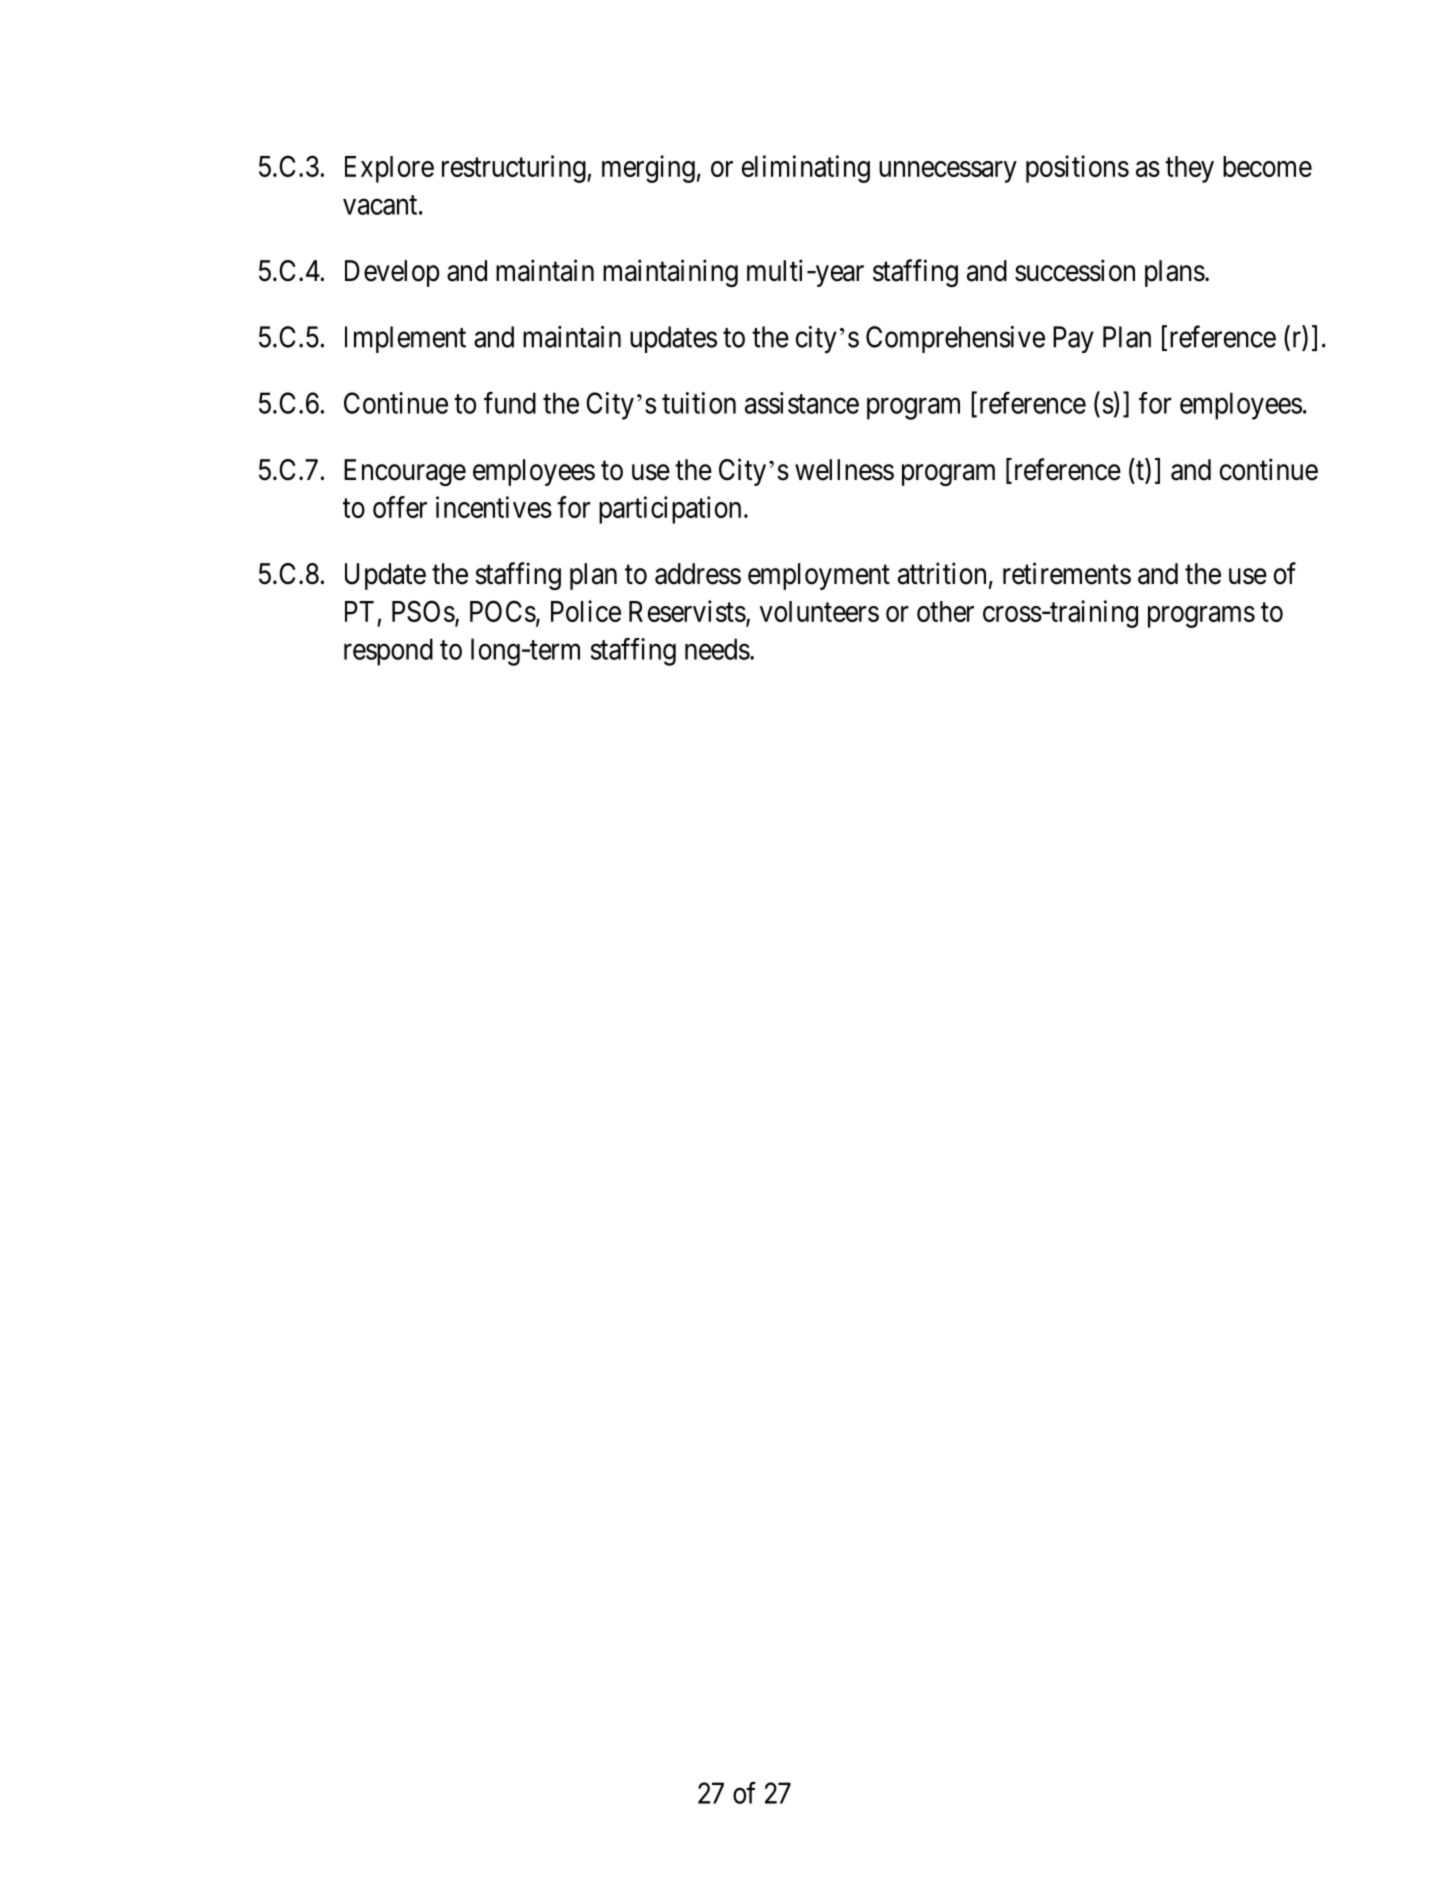  Describe the element at coordinates (515, 169) in the screenshot. I see `restructuring` at that location.
